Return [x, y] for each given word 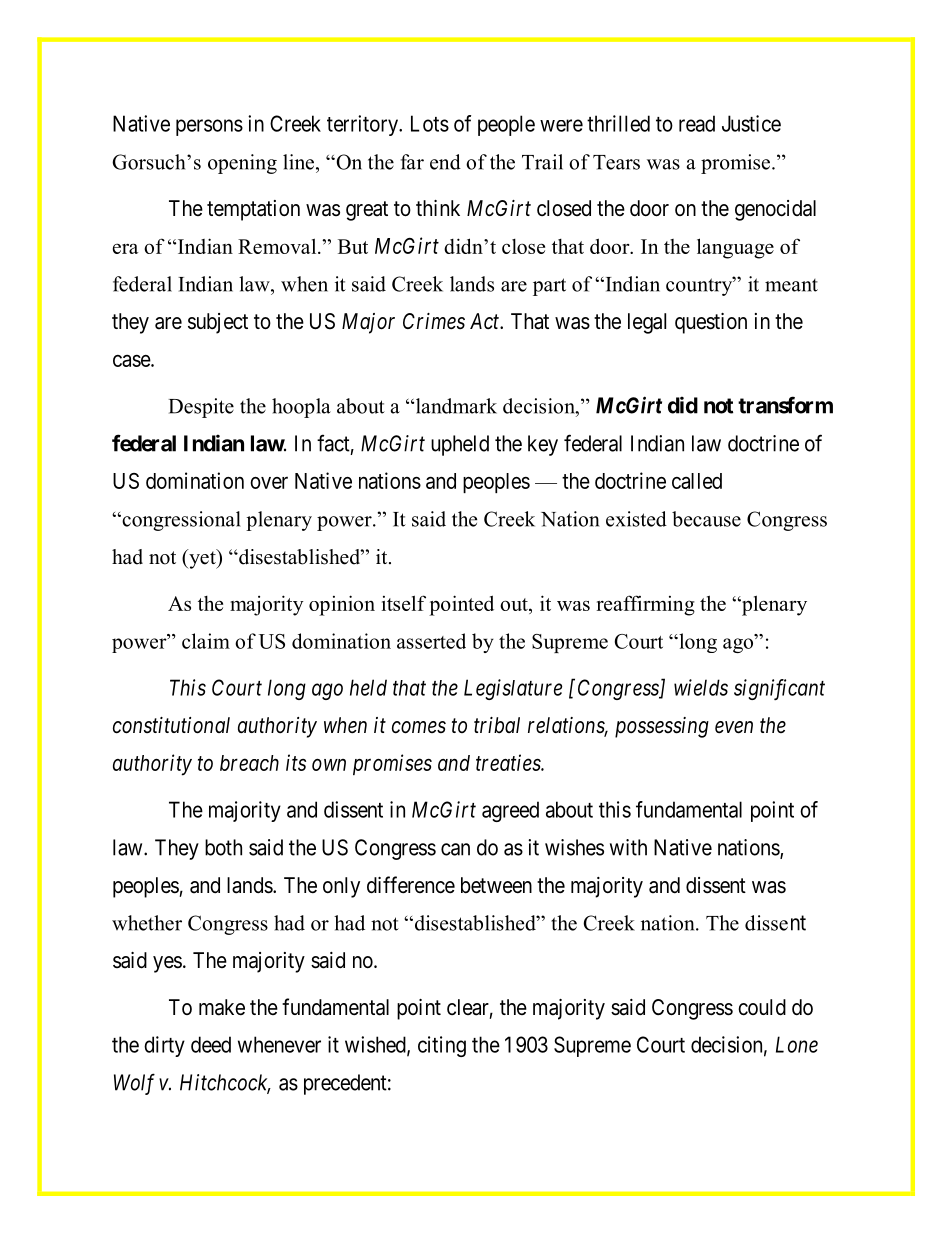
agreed [510, 811]
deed [211, 1044]
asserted [431, 641]
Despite [201, 408]
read [697, 123]
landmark [455, 406]
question [711, 323]
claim [206, 641]
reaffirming [645, 605]
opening [242, 164]
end [445, 162]
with [628, 847]
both [223, 847]
